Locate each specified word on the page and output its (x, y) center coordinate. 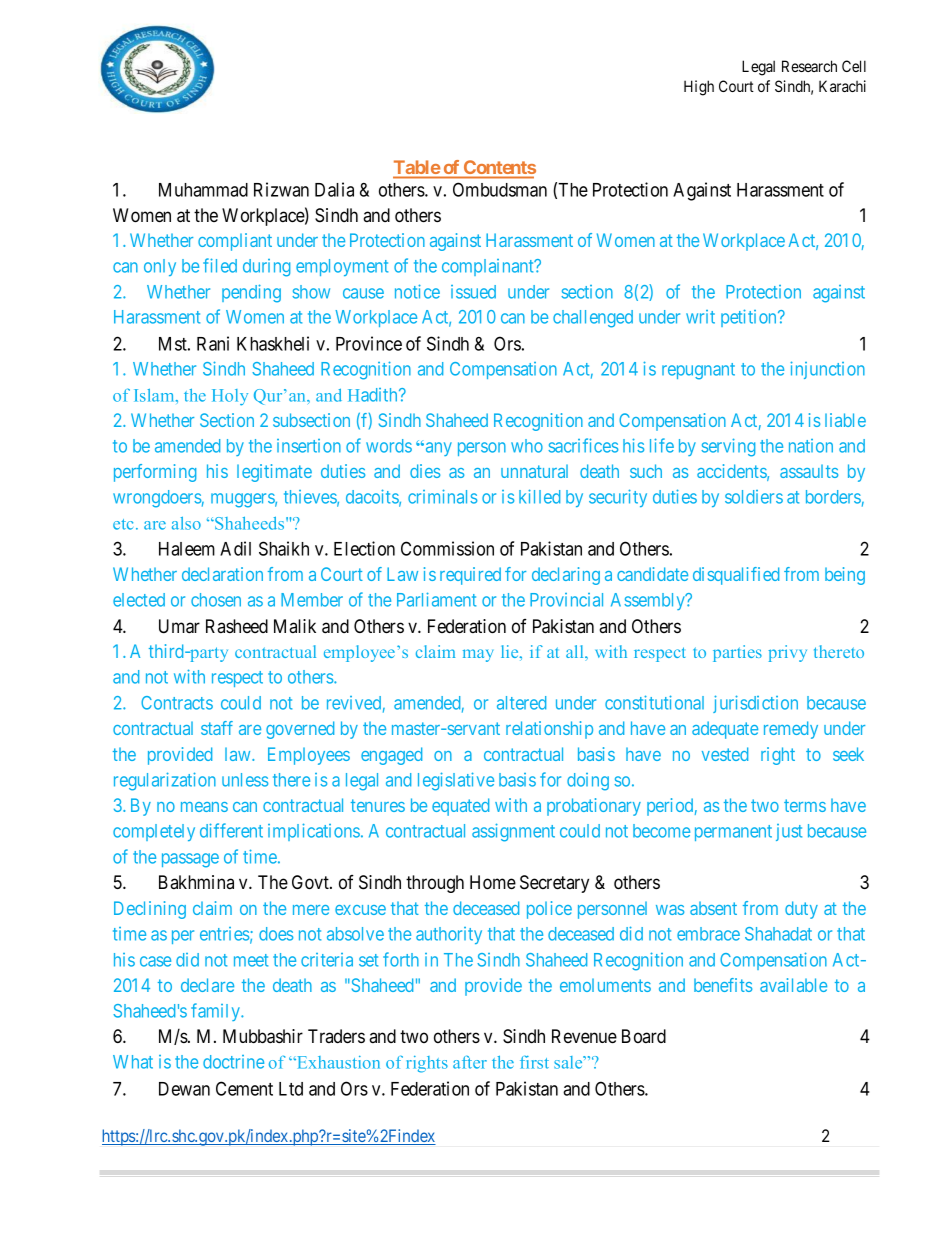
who (527, 446)
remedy (791, 730)
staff (217, 728)
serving (728, 447)
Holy (230, 397)
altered (521, 703)
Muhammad (203, 190)
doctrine (233, 1062)
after (470, 1062)
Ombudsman (500, 189)
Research (809, 66)
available (793, 985)
